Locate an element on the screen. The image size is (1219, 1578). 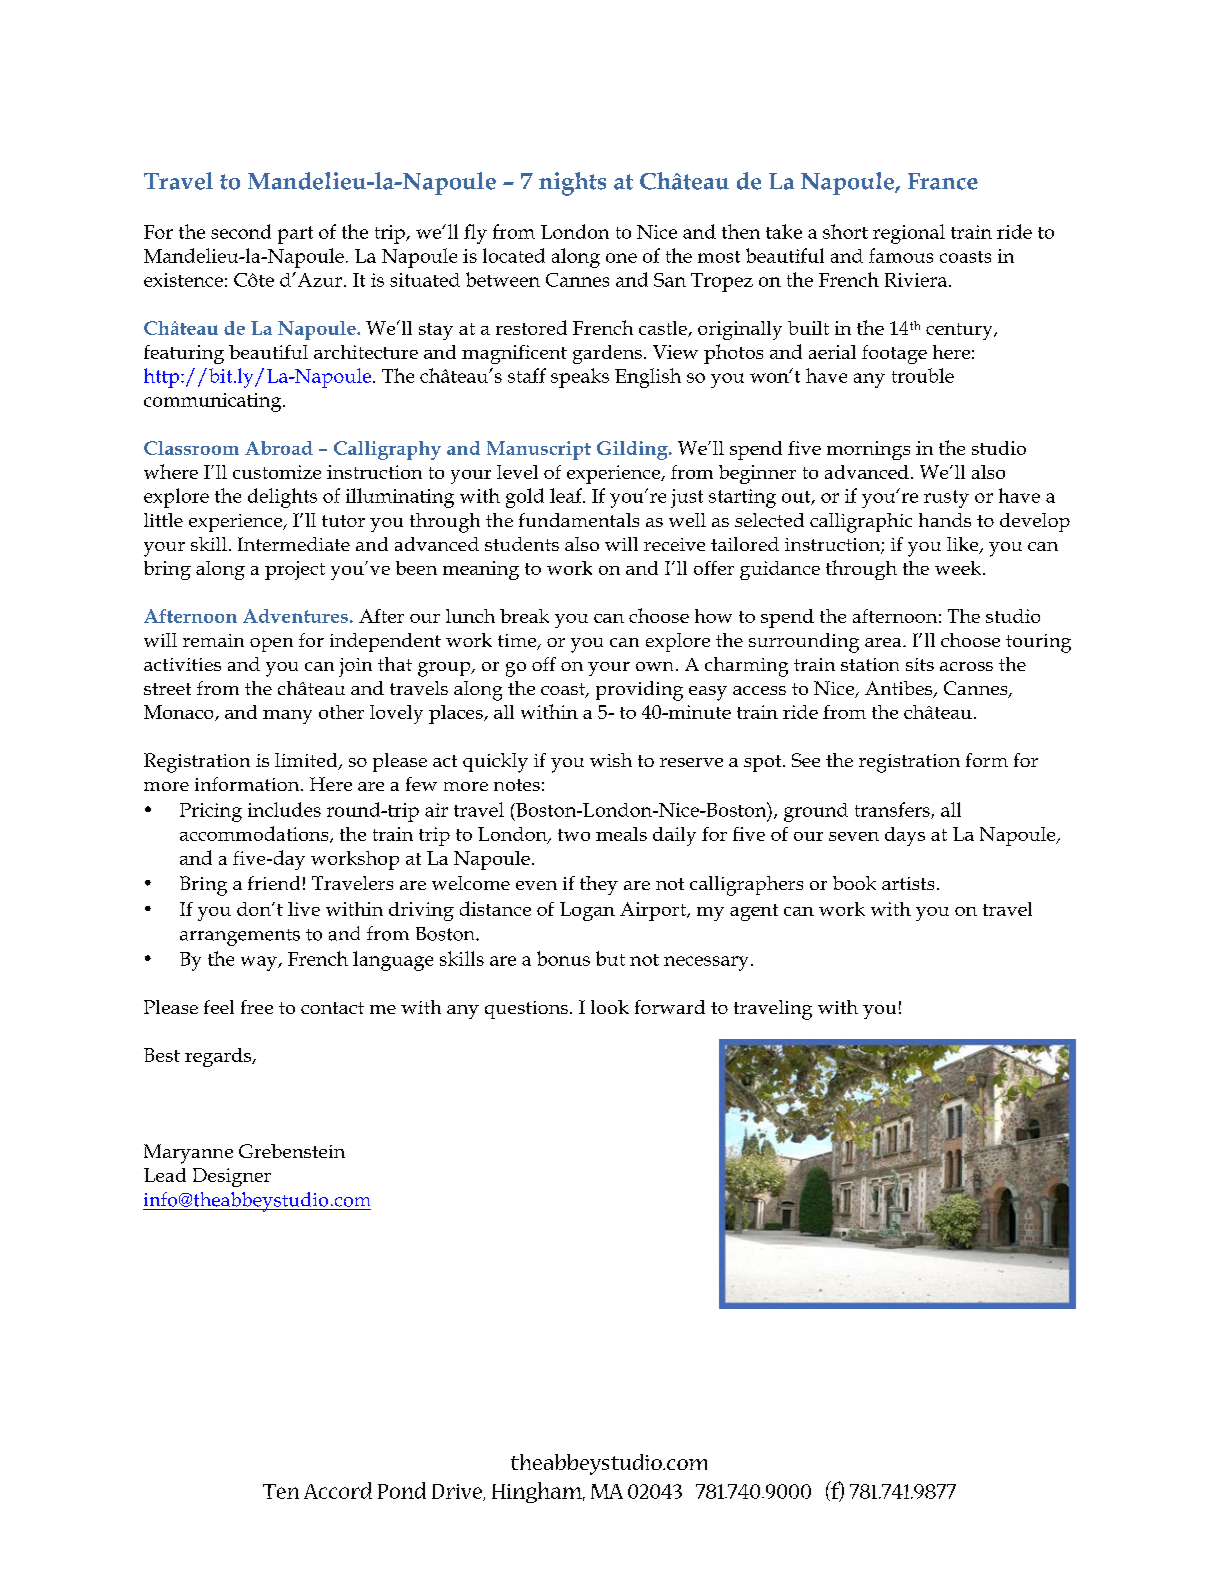
meals is located at coordinates (621, 834).
